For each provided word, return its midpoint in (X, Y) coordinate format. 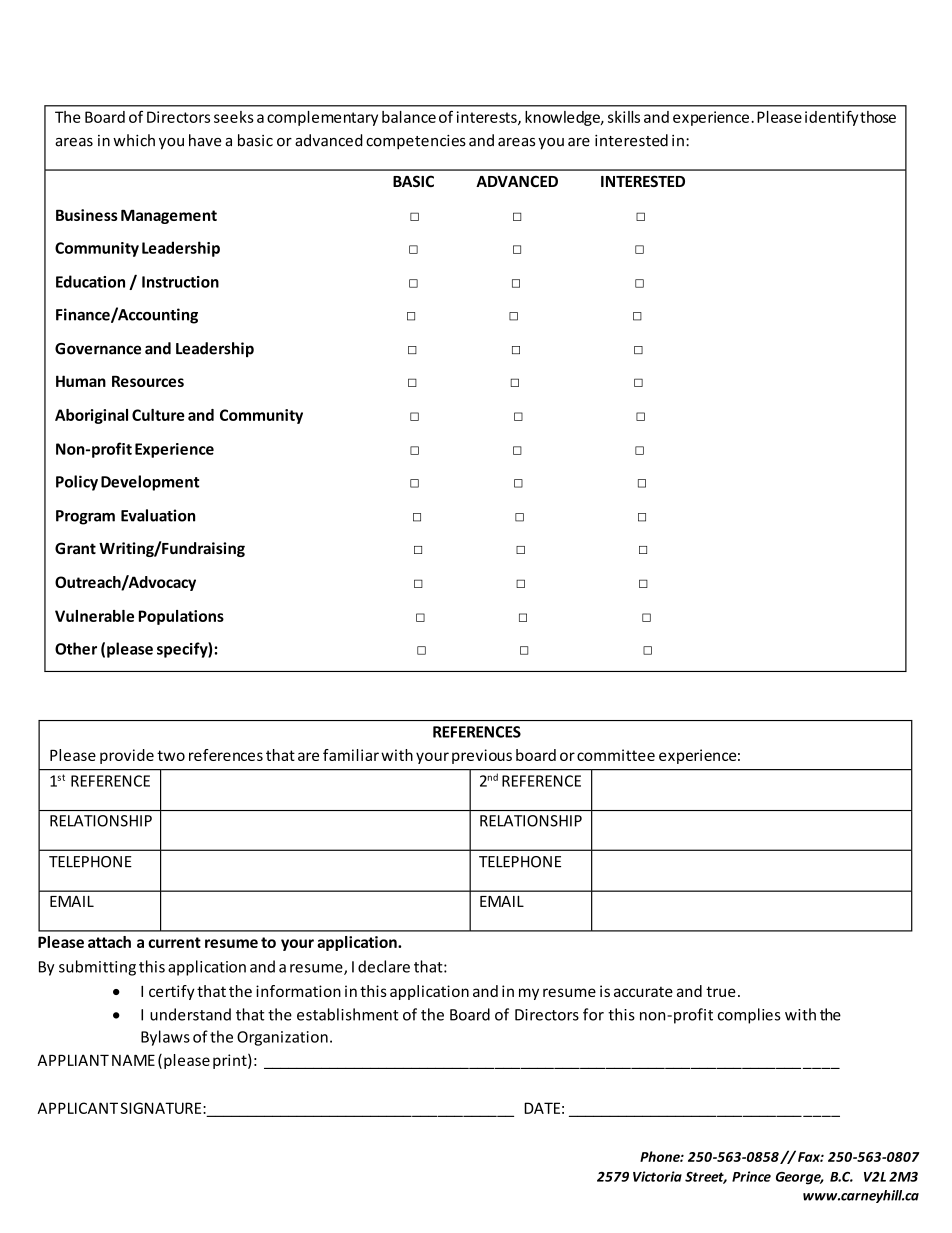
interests (488, 118)
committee (616, 755)
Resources (148, 381)
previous (482, 756)
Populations (181, 617)
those (878, 117)
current (174, 942)
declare (384, 966)
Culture (158, 415)
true (721, 991)
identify (831, 118)
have (205, 140)
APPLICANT (77, 1108)
